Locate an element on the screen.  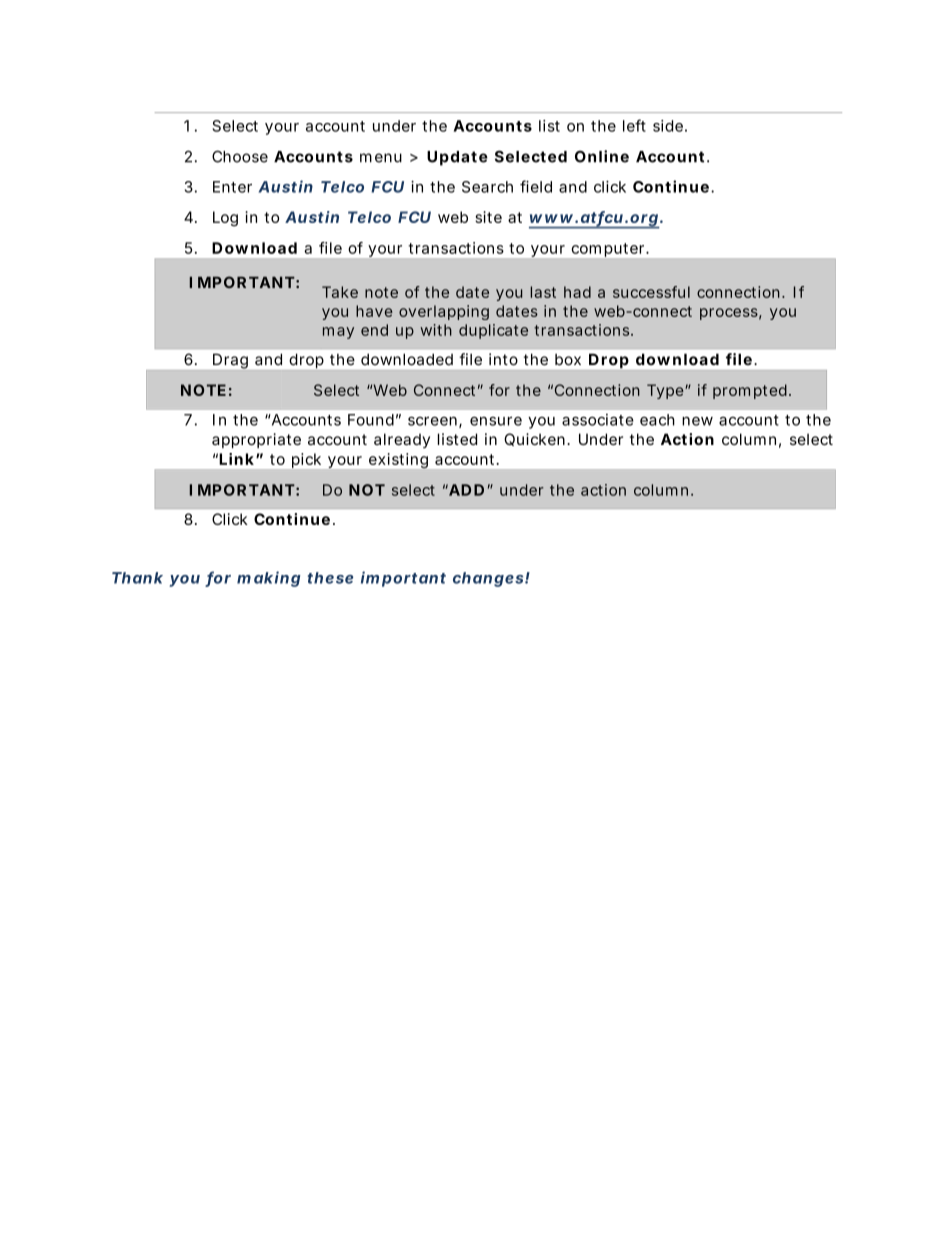
left is located at coordinates (634, 125).
